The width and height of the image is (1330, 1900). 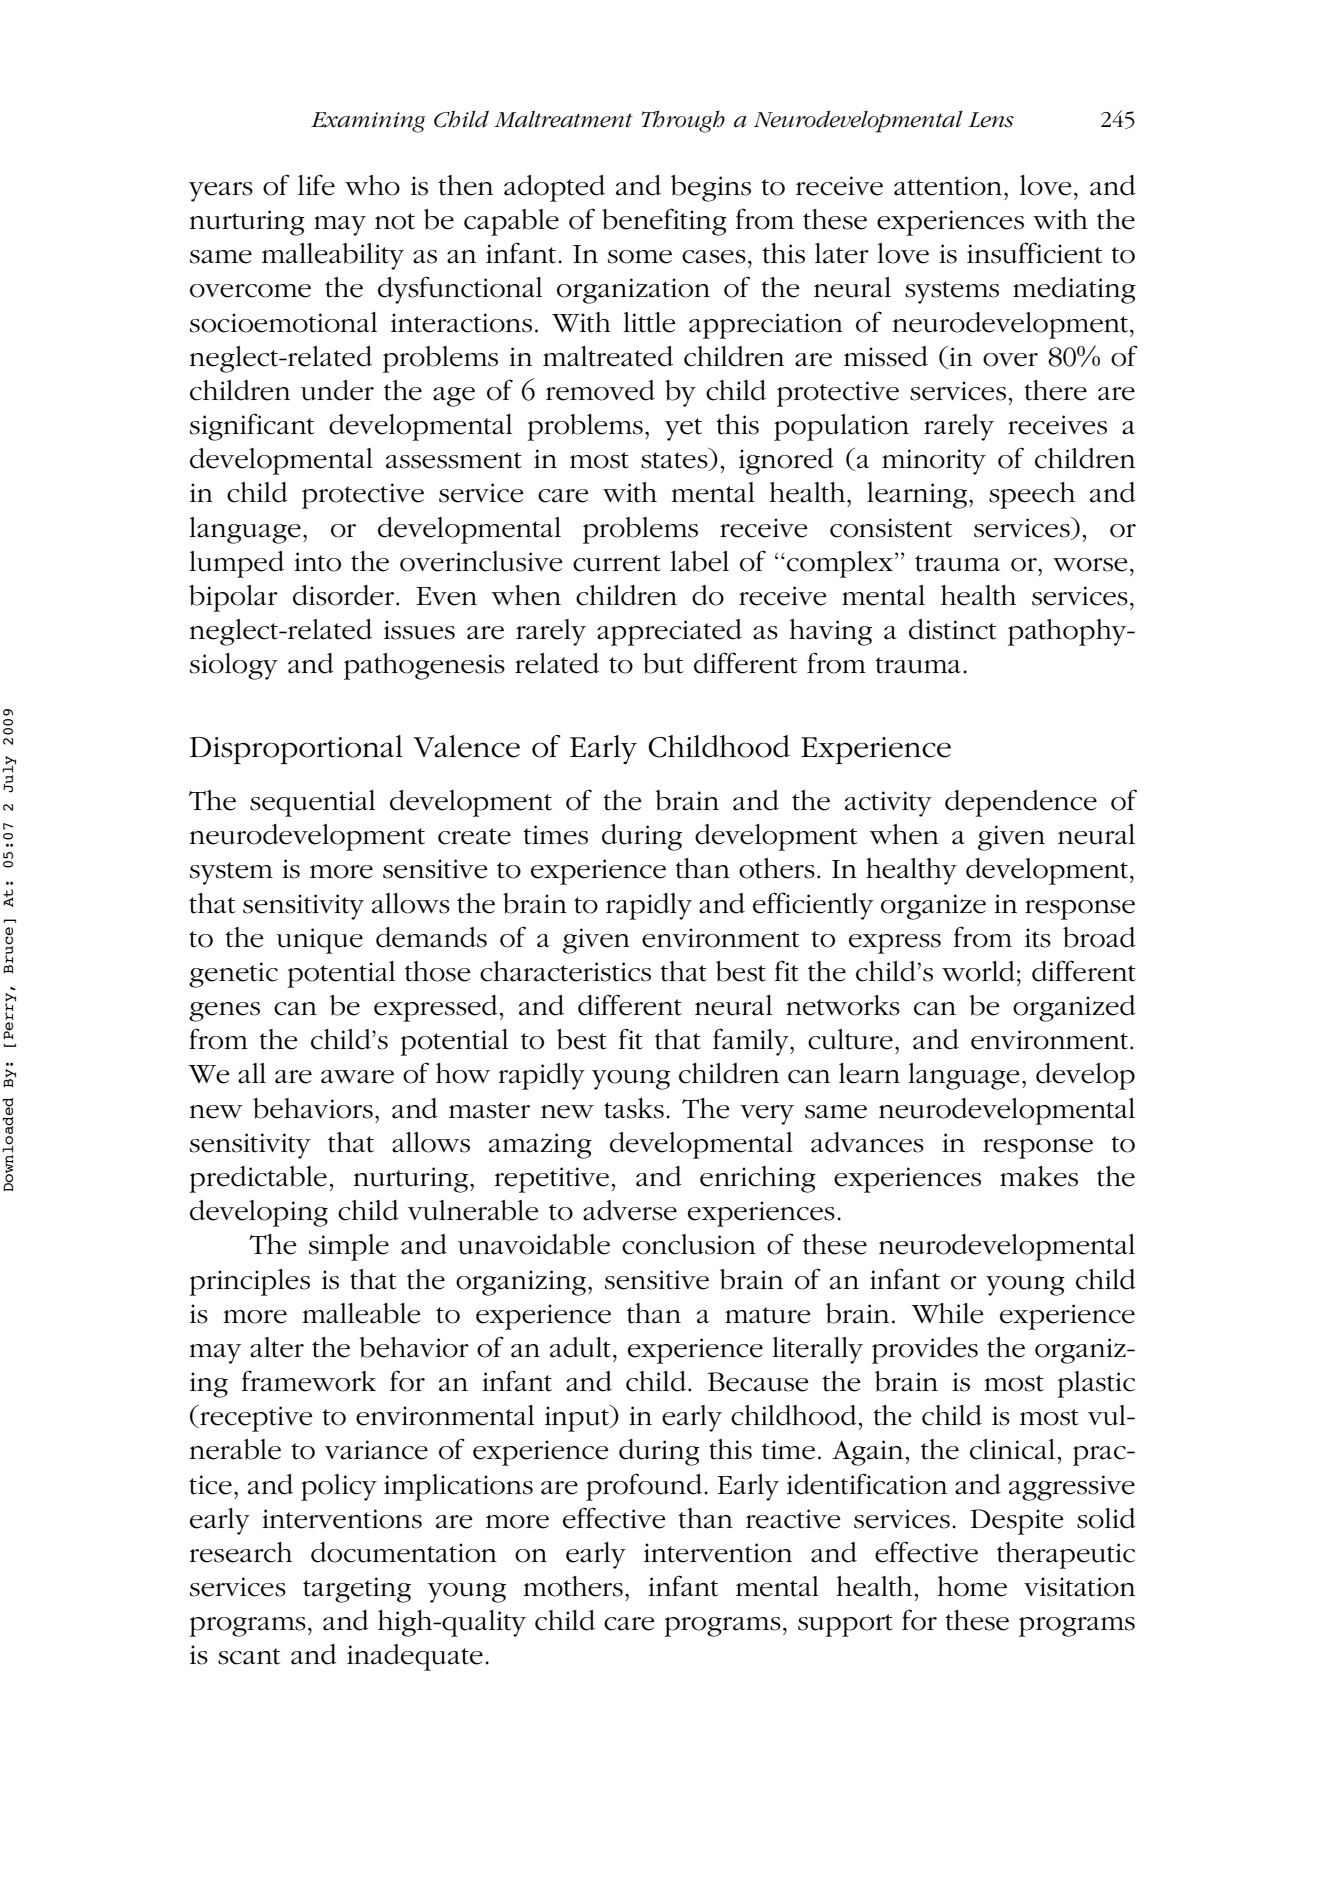 I want to click on Lens, so click(x=991, y=120).
